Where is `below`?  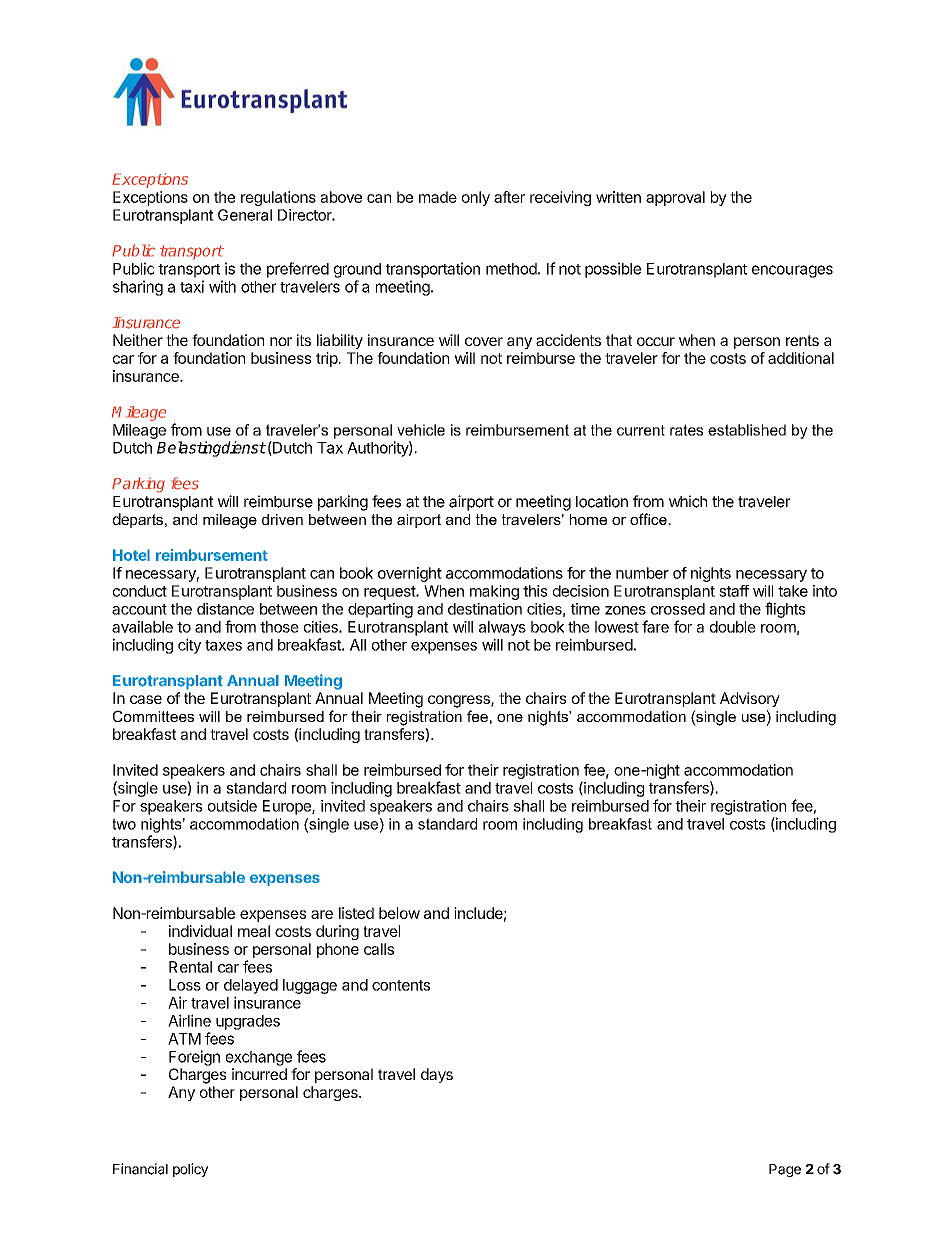 below is located at coordinates (399, 913).
